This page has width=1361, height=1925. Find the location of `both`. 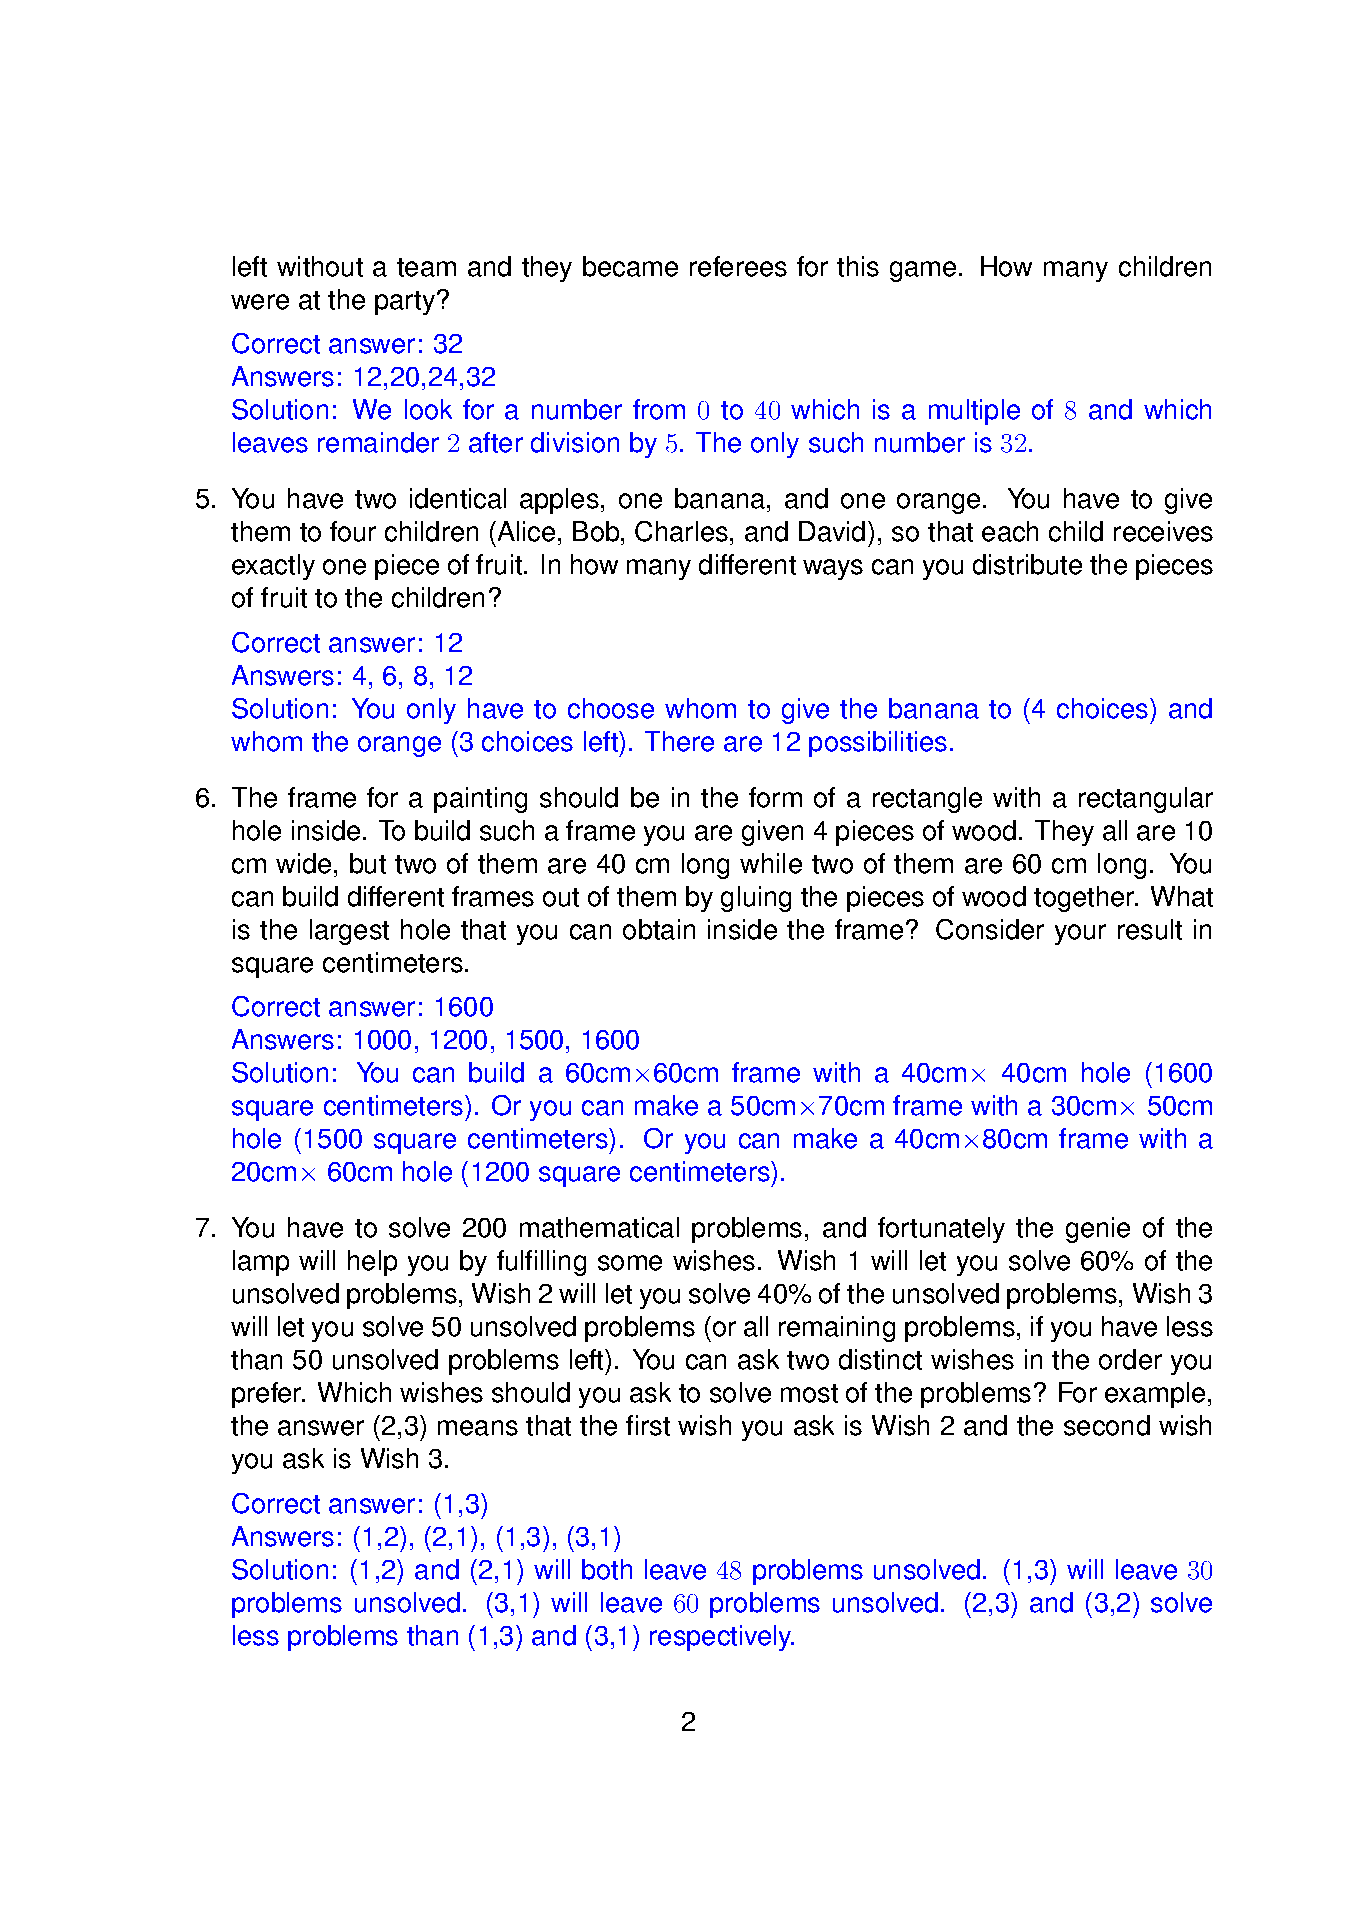

both is located at coordinates (607, 1569).
